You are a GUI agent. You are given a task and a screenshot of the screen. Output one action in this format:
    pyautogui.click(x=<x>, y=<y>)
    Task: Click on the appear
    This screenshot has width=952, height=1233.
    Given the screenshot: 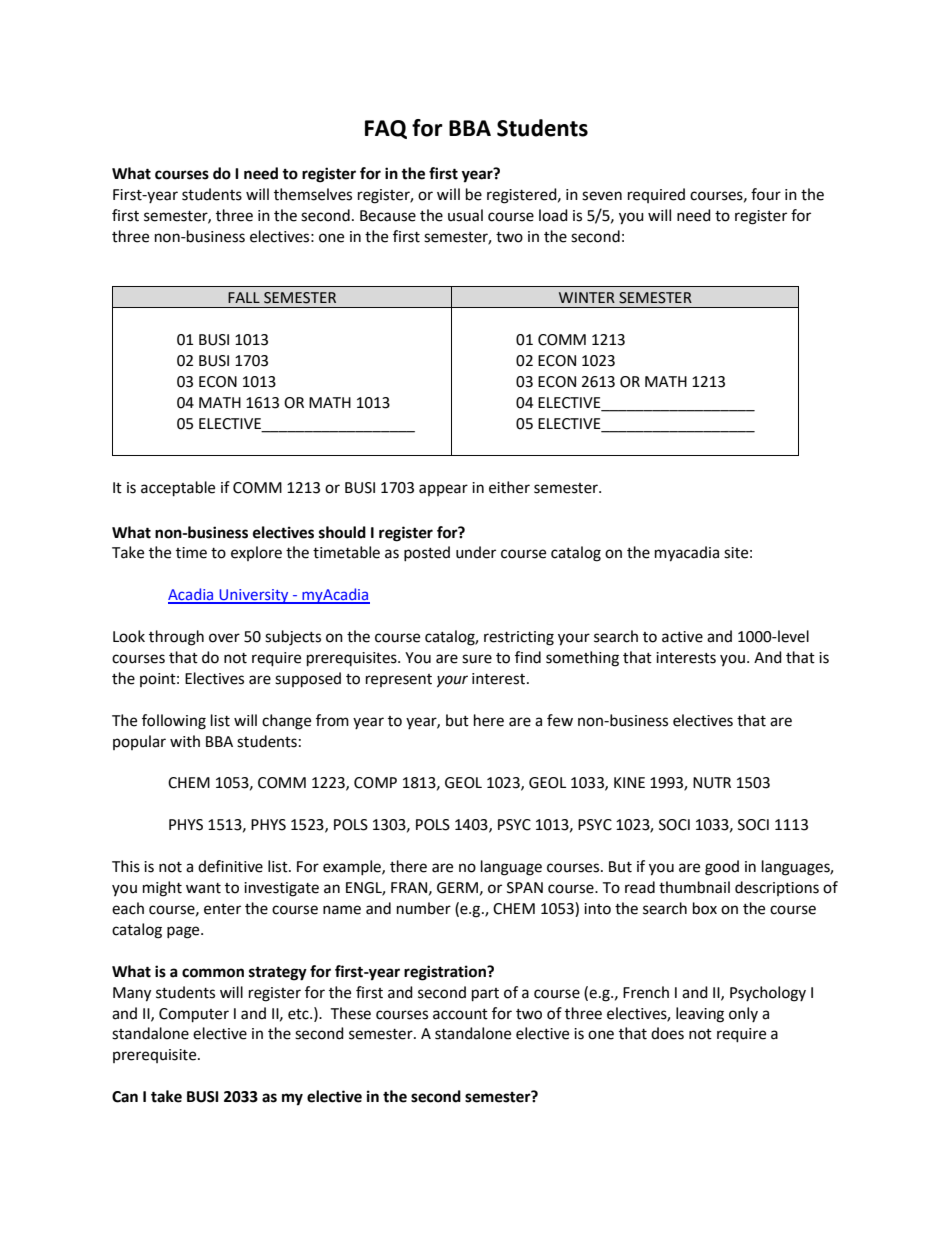 What is the action you would take?
    pyautogui.click(x=443, y=490)
